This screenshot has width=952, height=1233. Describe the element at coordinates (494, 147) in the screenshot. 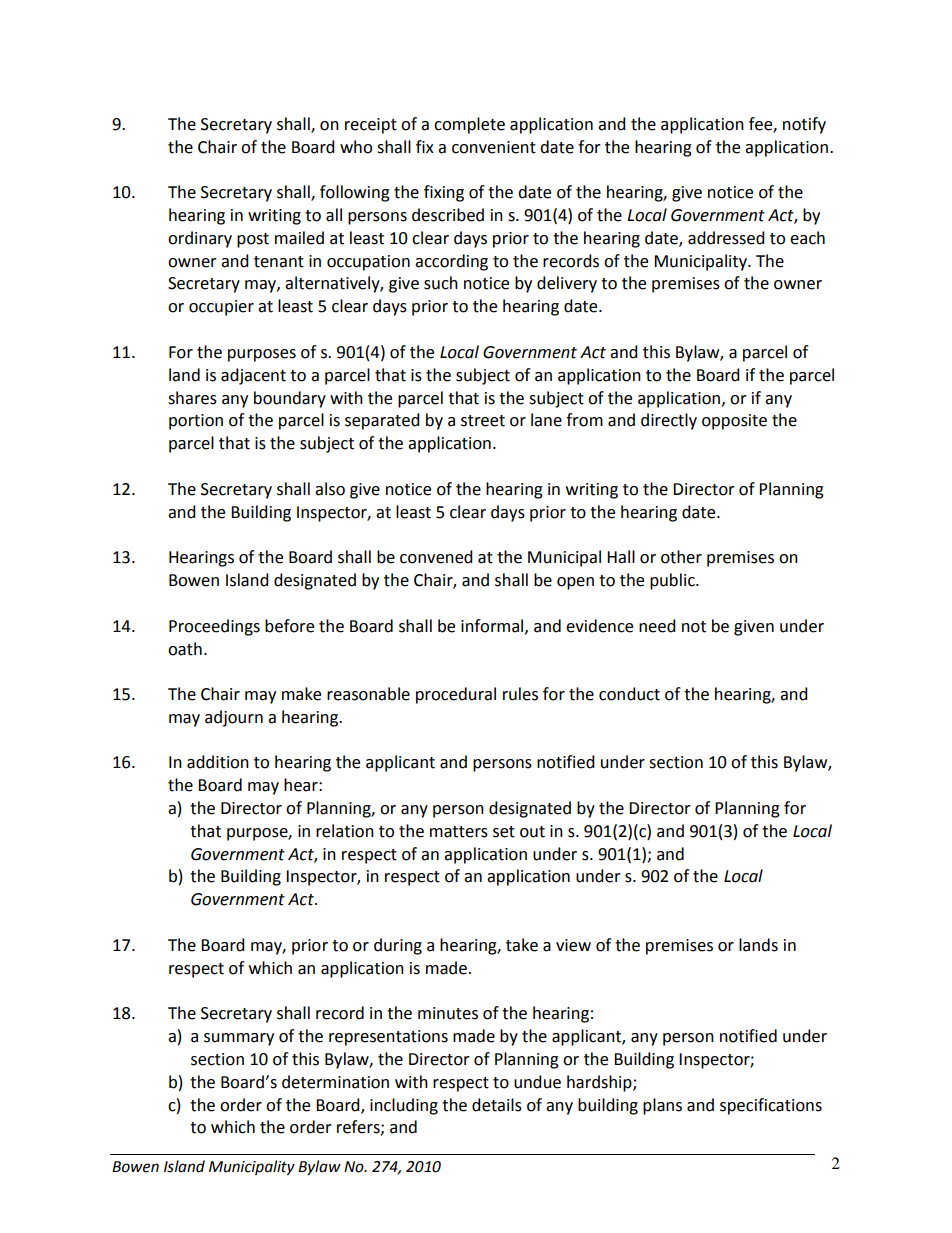

I see `convenient` at that location.
